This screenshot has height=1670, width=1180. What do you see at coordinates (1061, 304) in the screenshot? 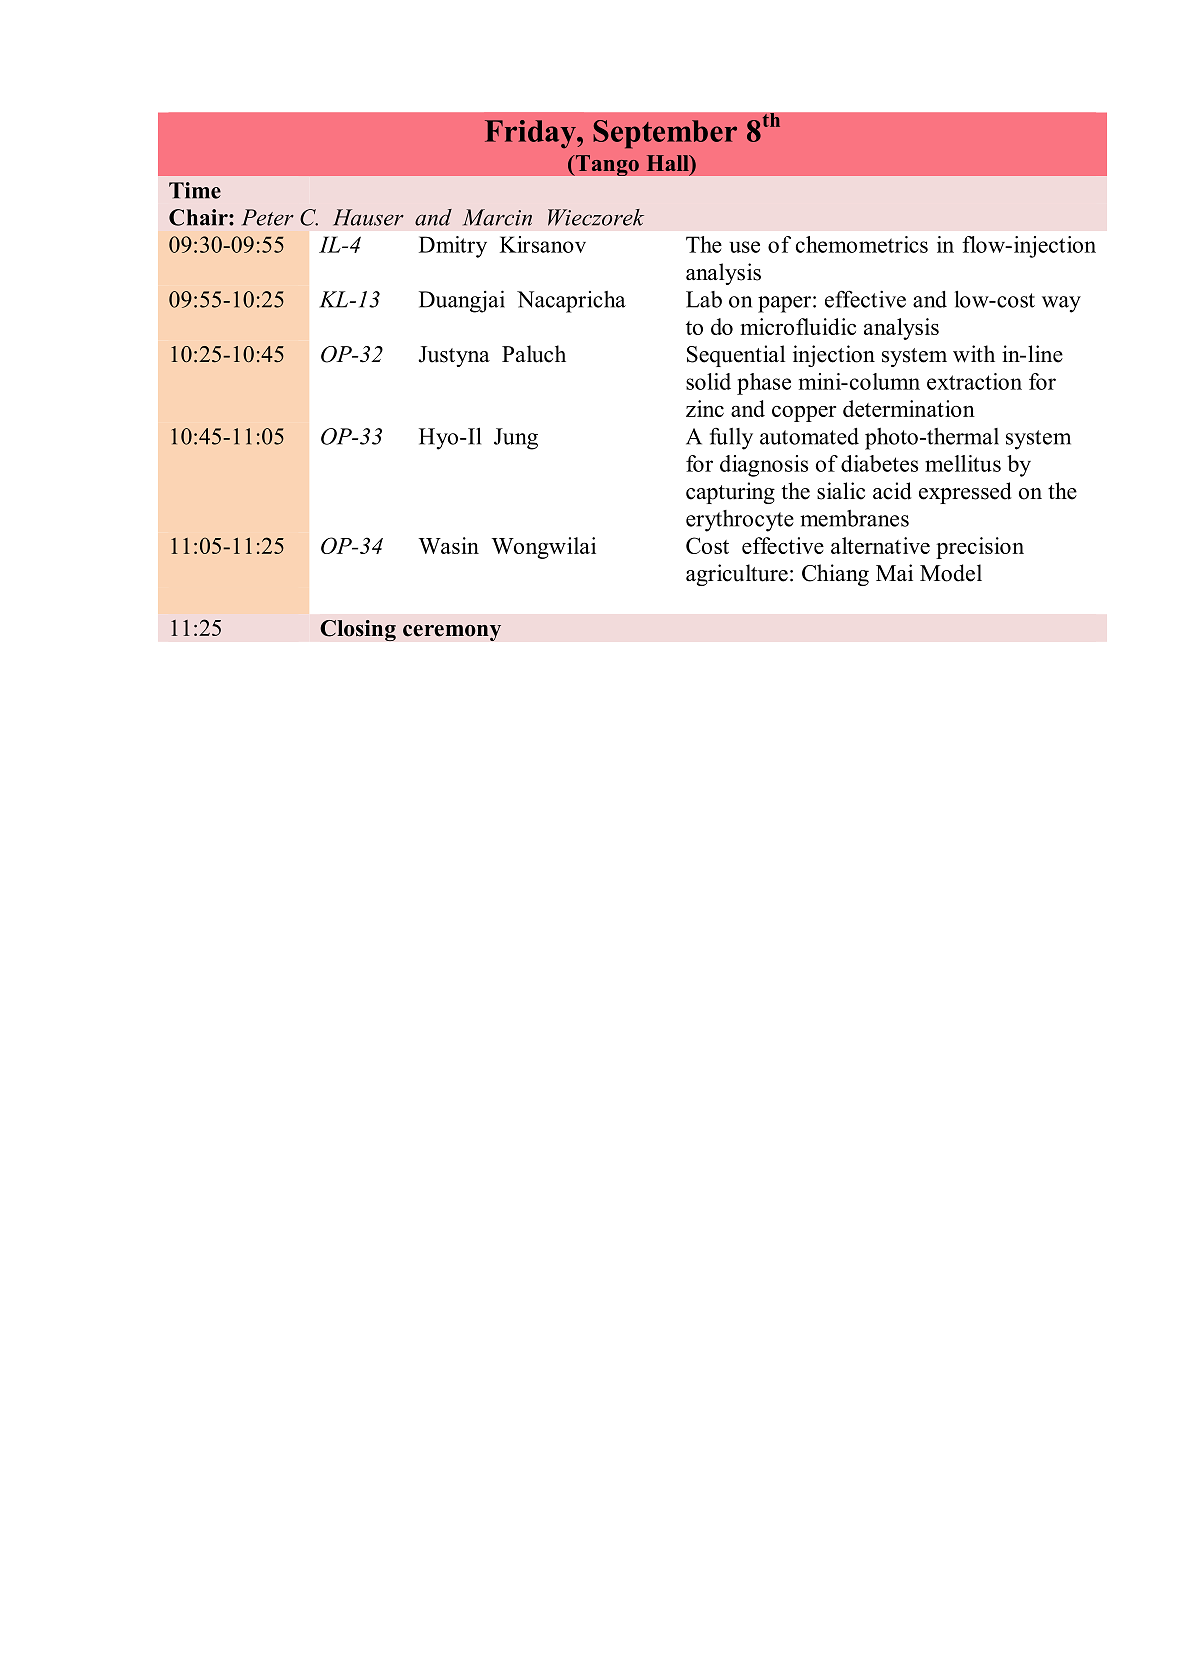
I see `way` at bounding box center [1061, 304].
